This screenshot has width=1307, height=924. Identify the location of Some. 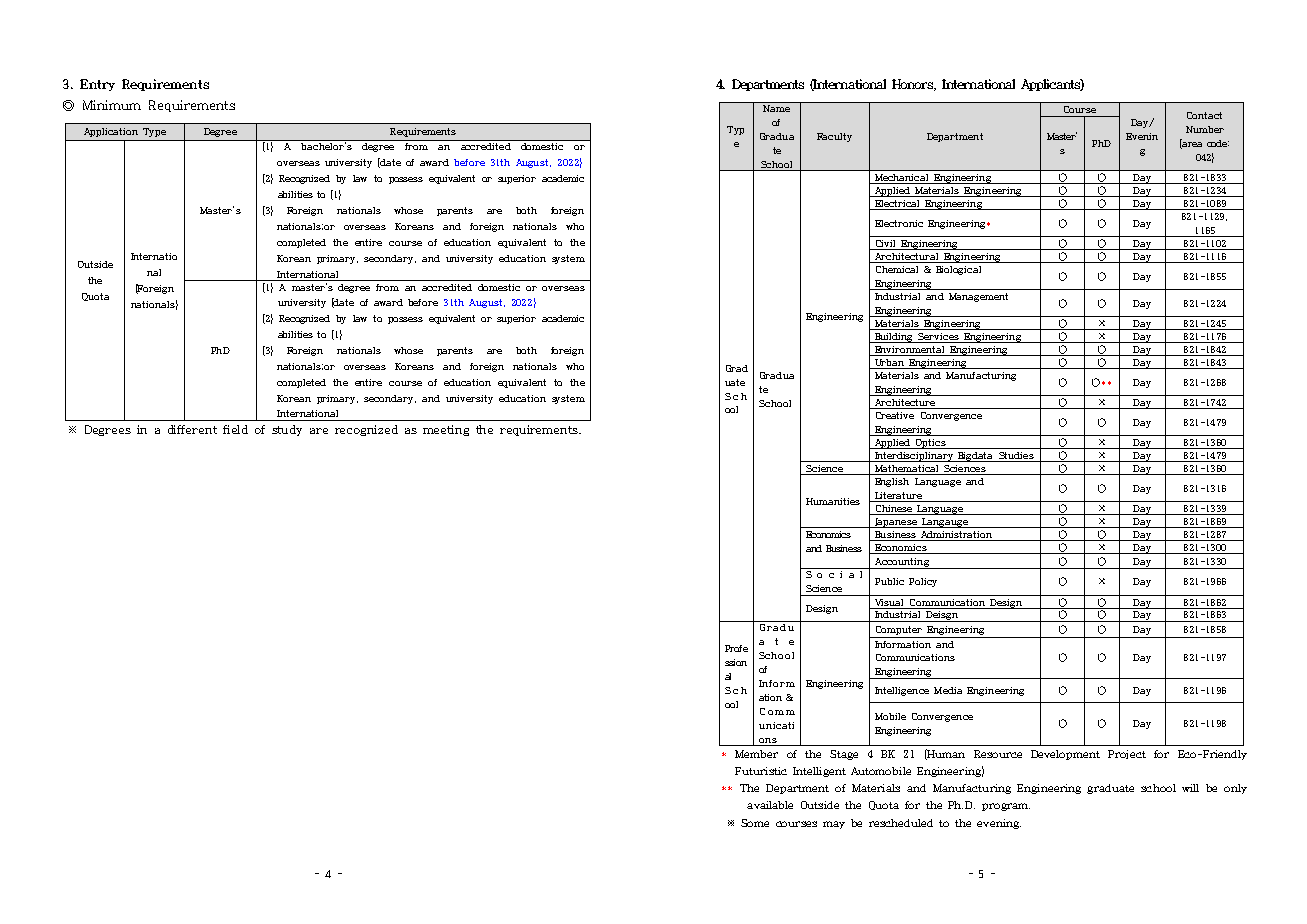
(755, 823).
